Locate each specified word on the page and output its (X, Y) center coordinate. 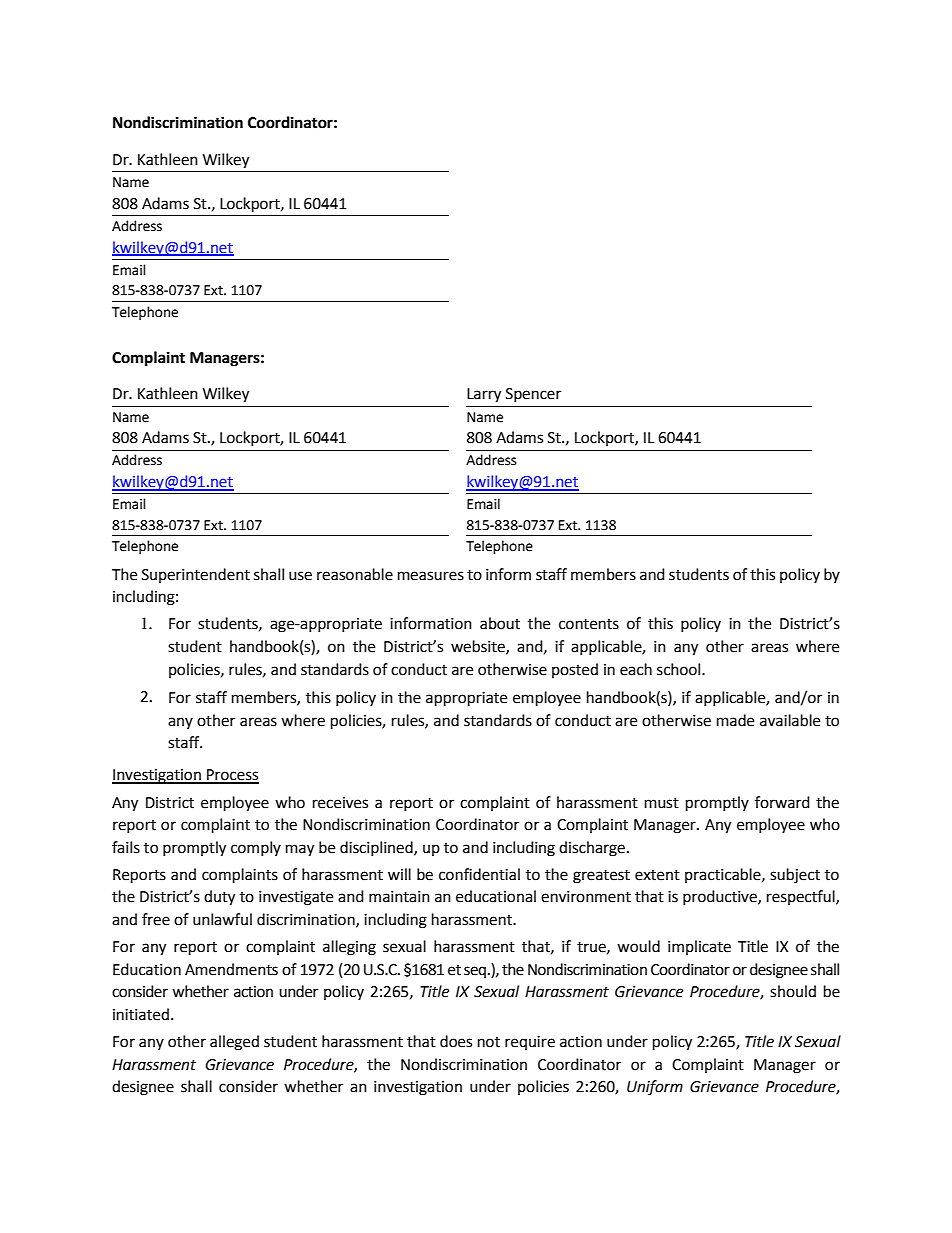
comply (256, 848)
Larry (484, 395)
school (680, 669)
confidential (479, 874)
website (479, 647)
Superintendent (196, 575)
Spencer (533, 395)
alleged (234, 1043)
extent (657, 875)
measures (431, 576)
